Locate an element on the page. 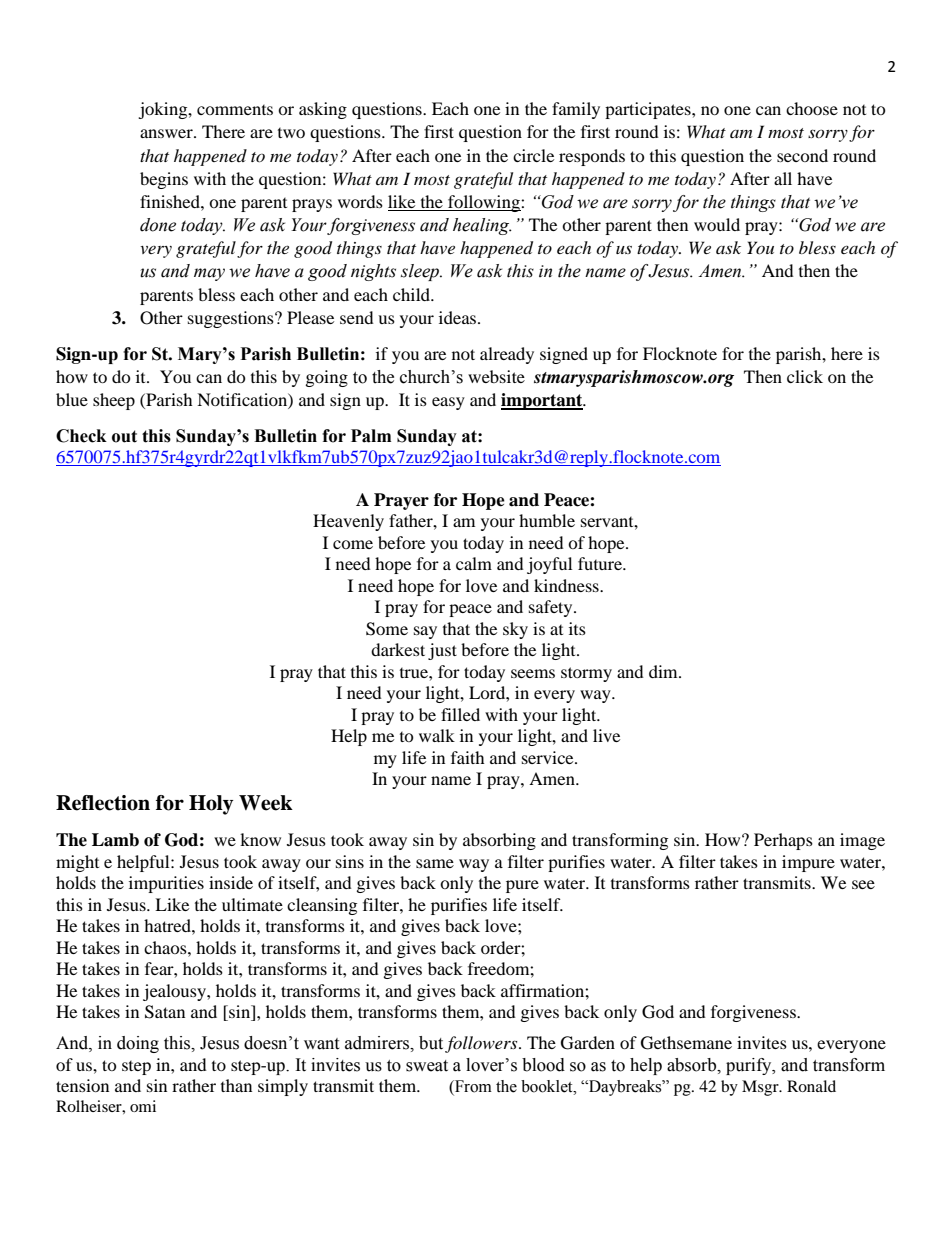  From is located at coordinates (472, 1087).
